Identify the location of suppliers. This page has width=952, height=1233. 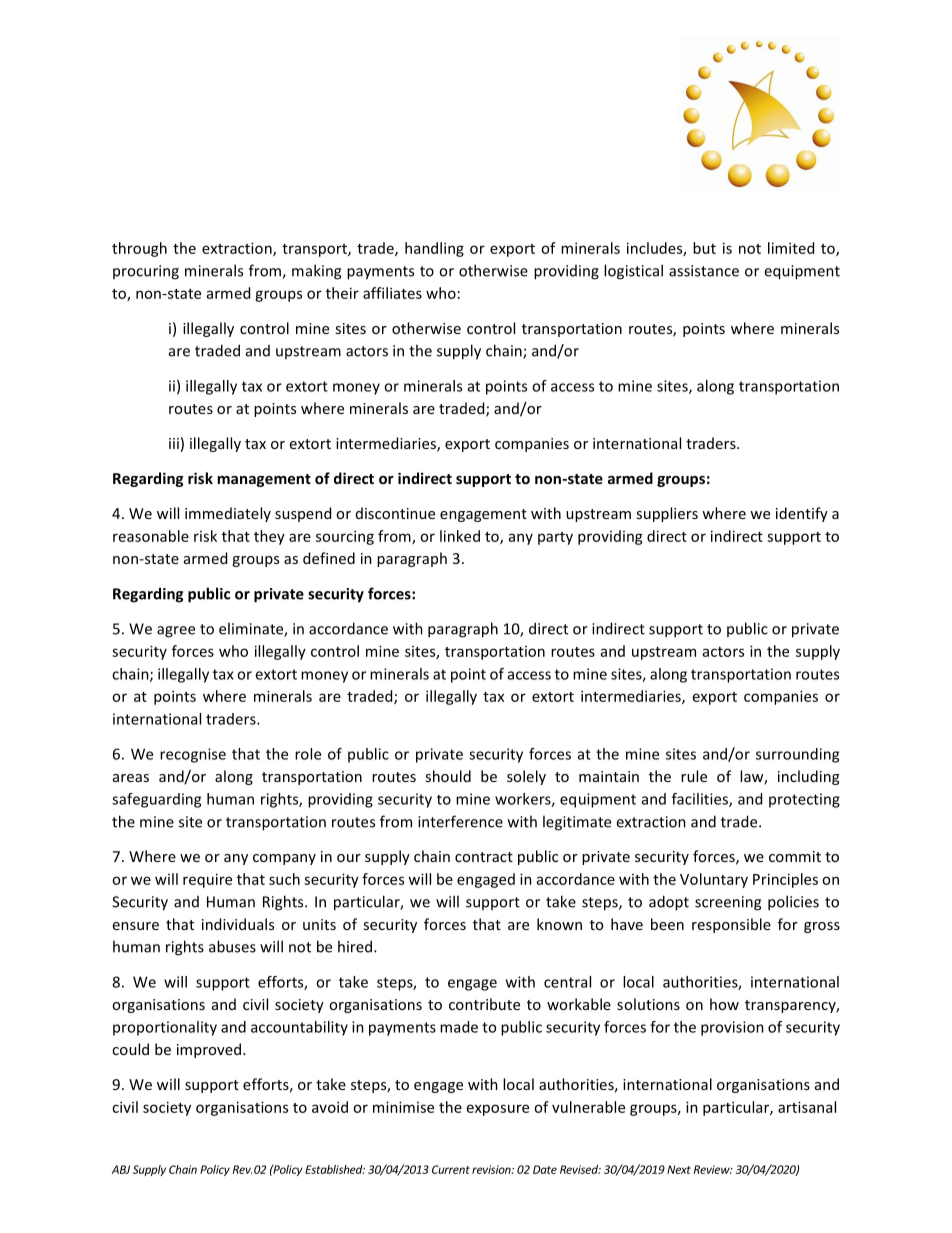
(667, 514).
